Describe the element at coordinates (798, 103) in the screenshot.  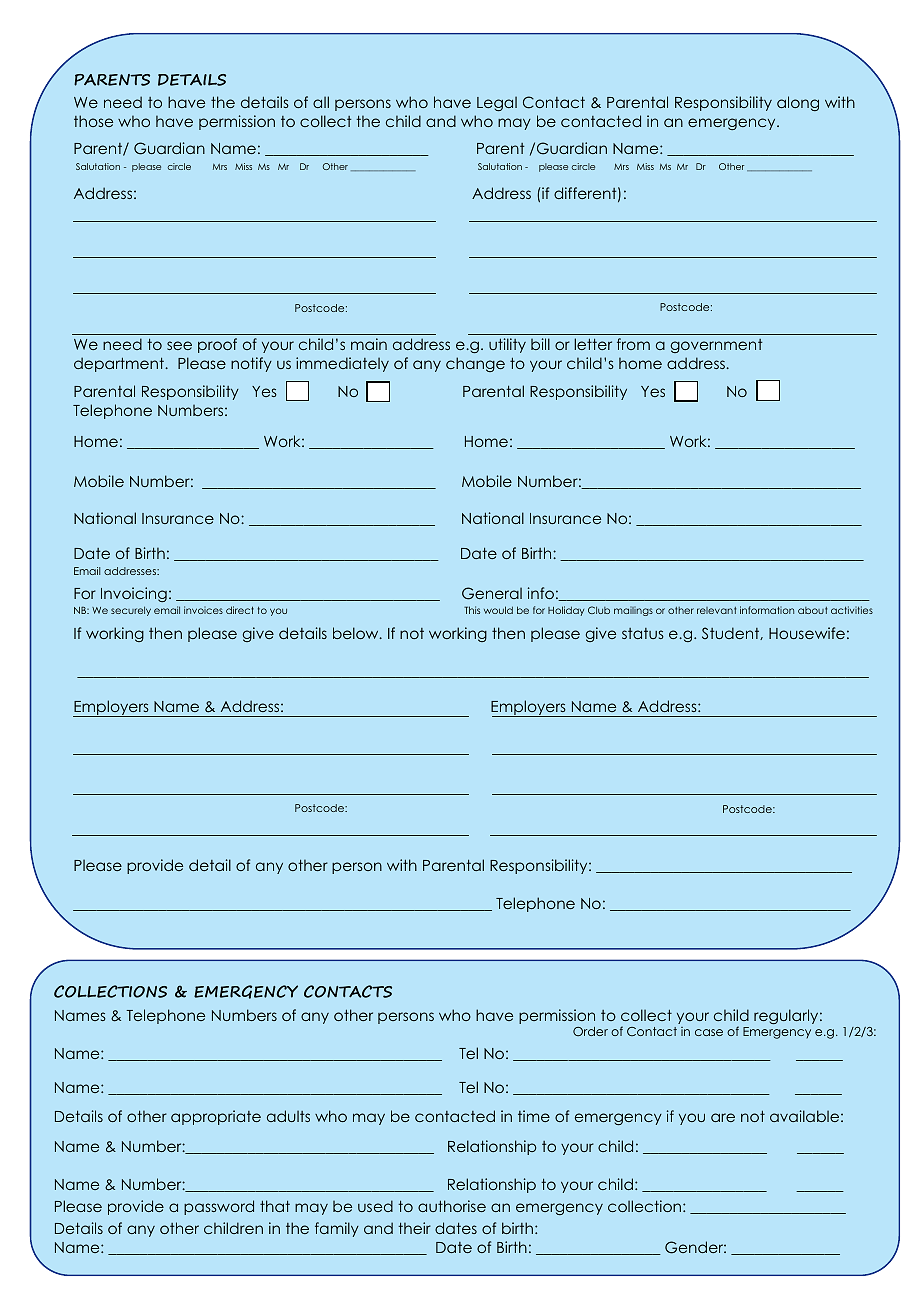
I see `along` at that location.
